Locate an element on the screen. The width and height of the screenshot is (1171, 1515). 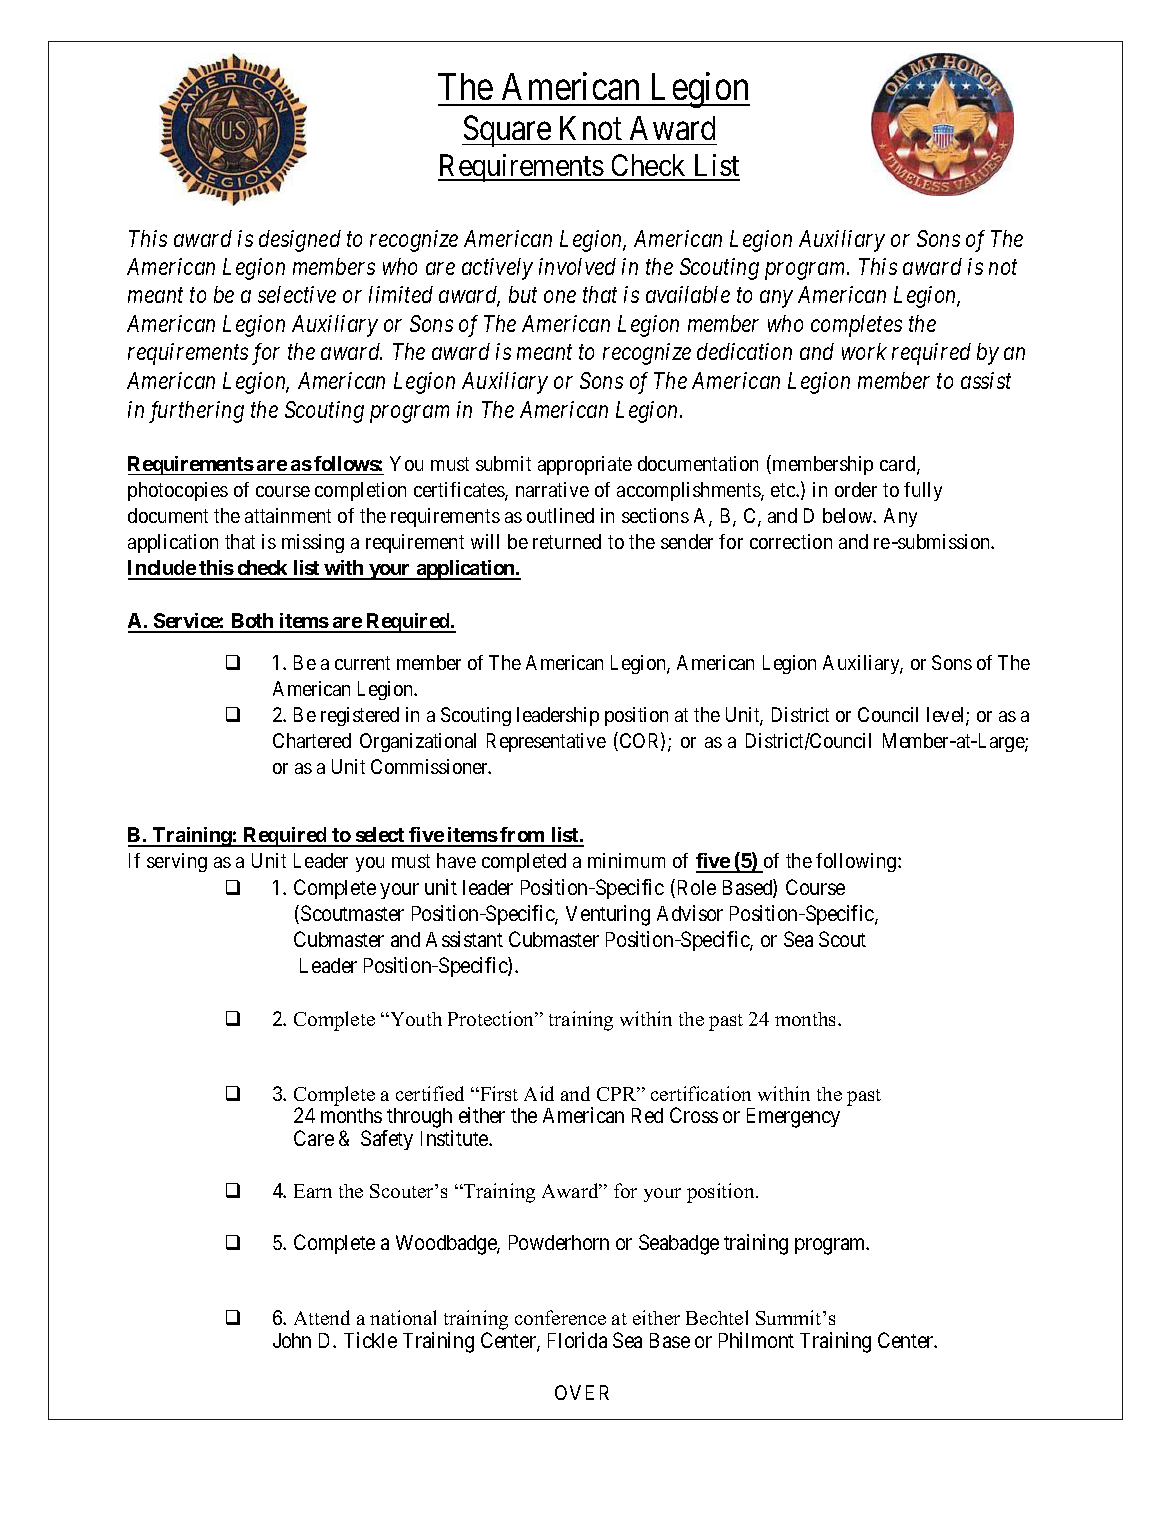
Bechtel is located at coordinates (717, 1317).
